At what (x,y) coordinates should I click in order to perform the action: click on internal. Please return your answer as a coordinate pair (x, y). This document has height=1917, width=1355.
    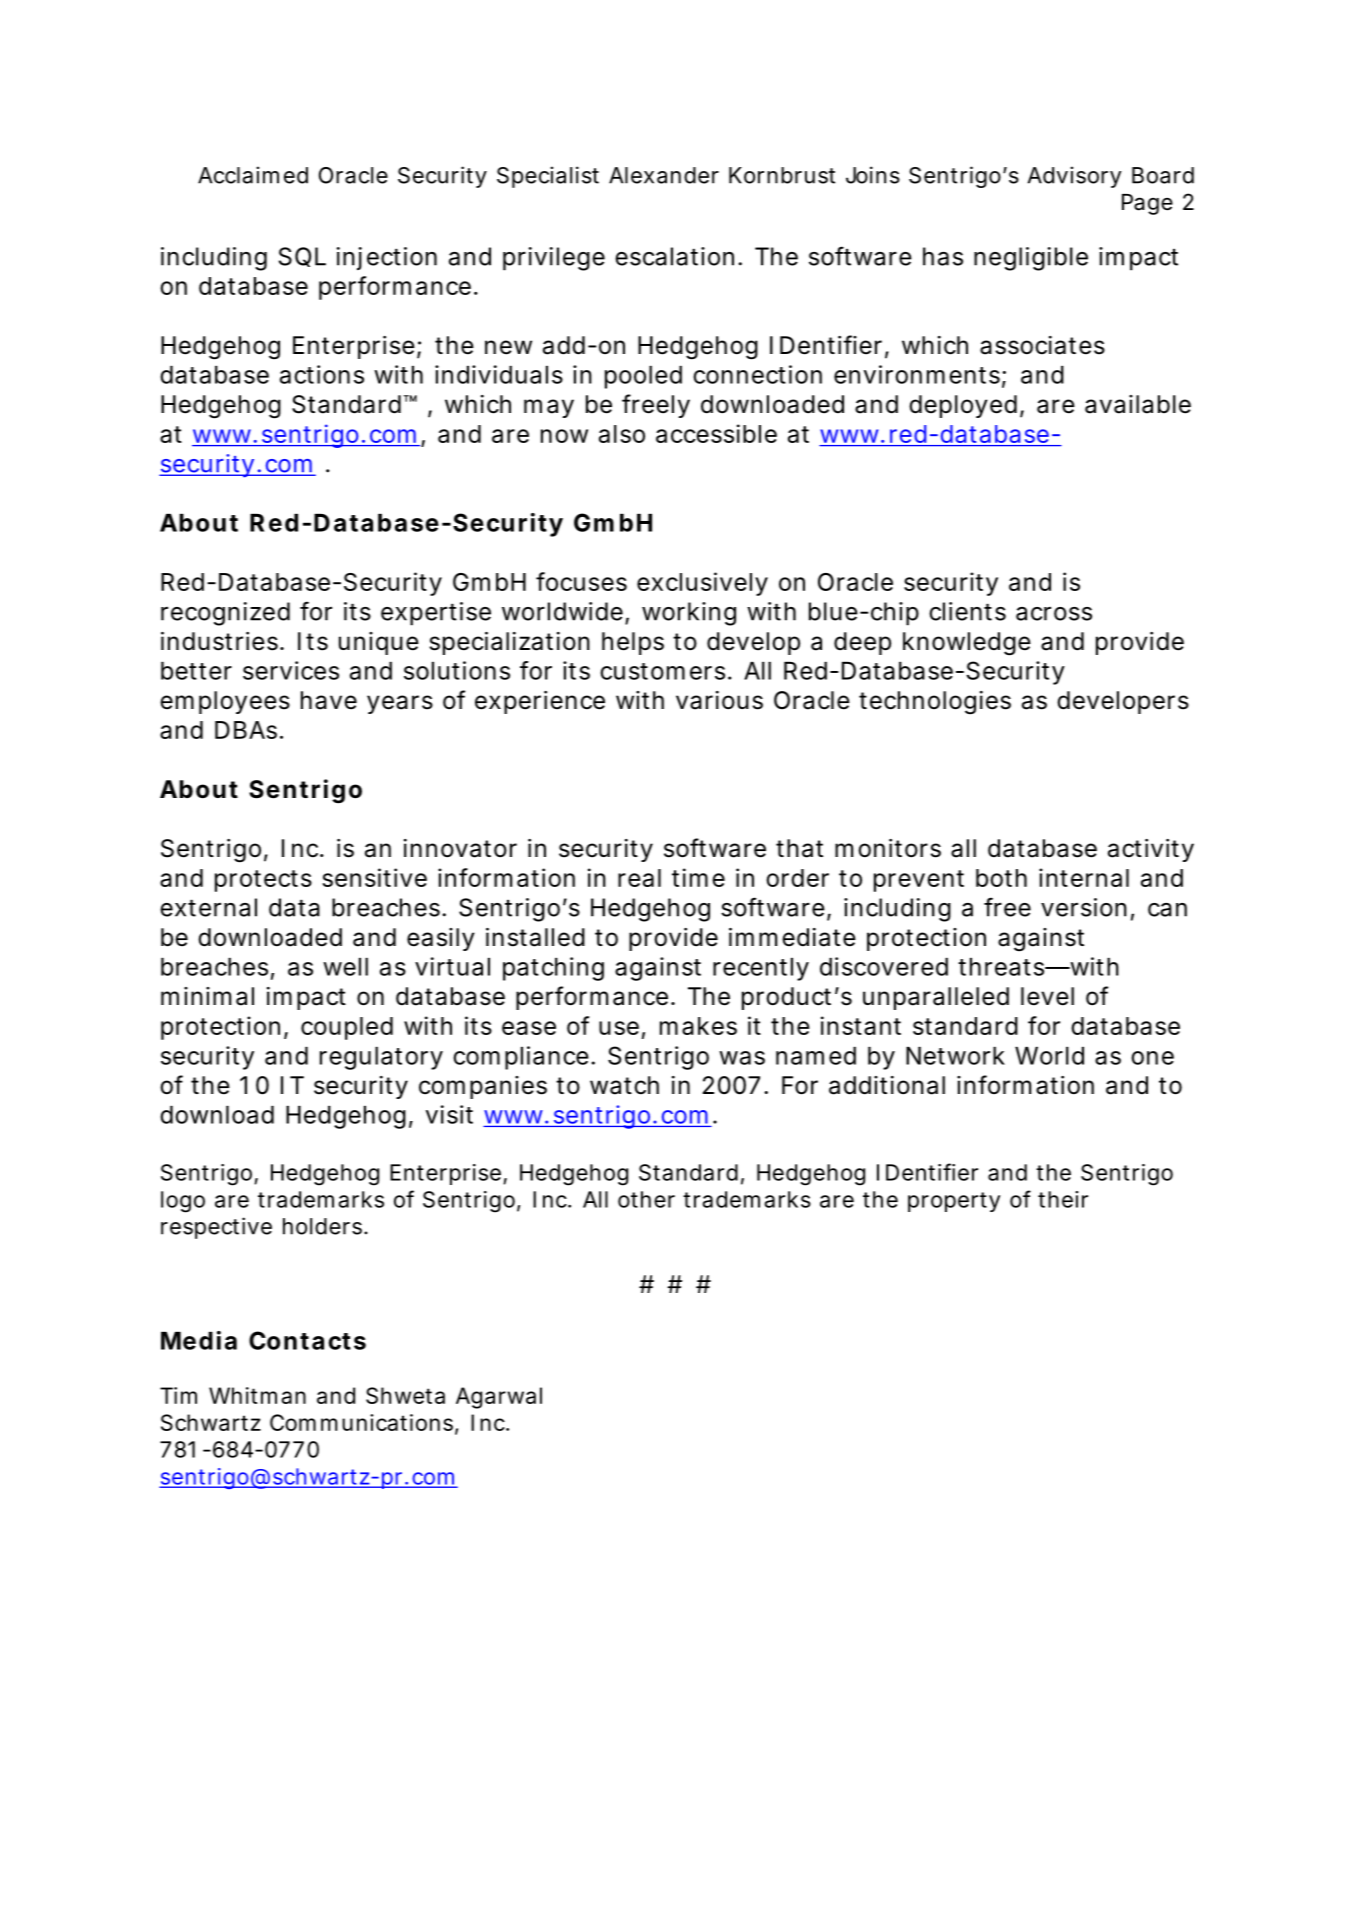
    Looking at the image, I should click on (1084, 877).
